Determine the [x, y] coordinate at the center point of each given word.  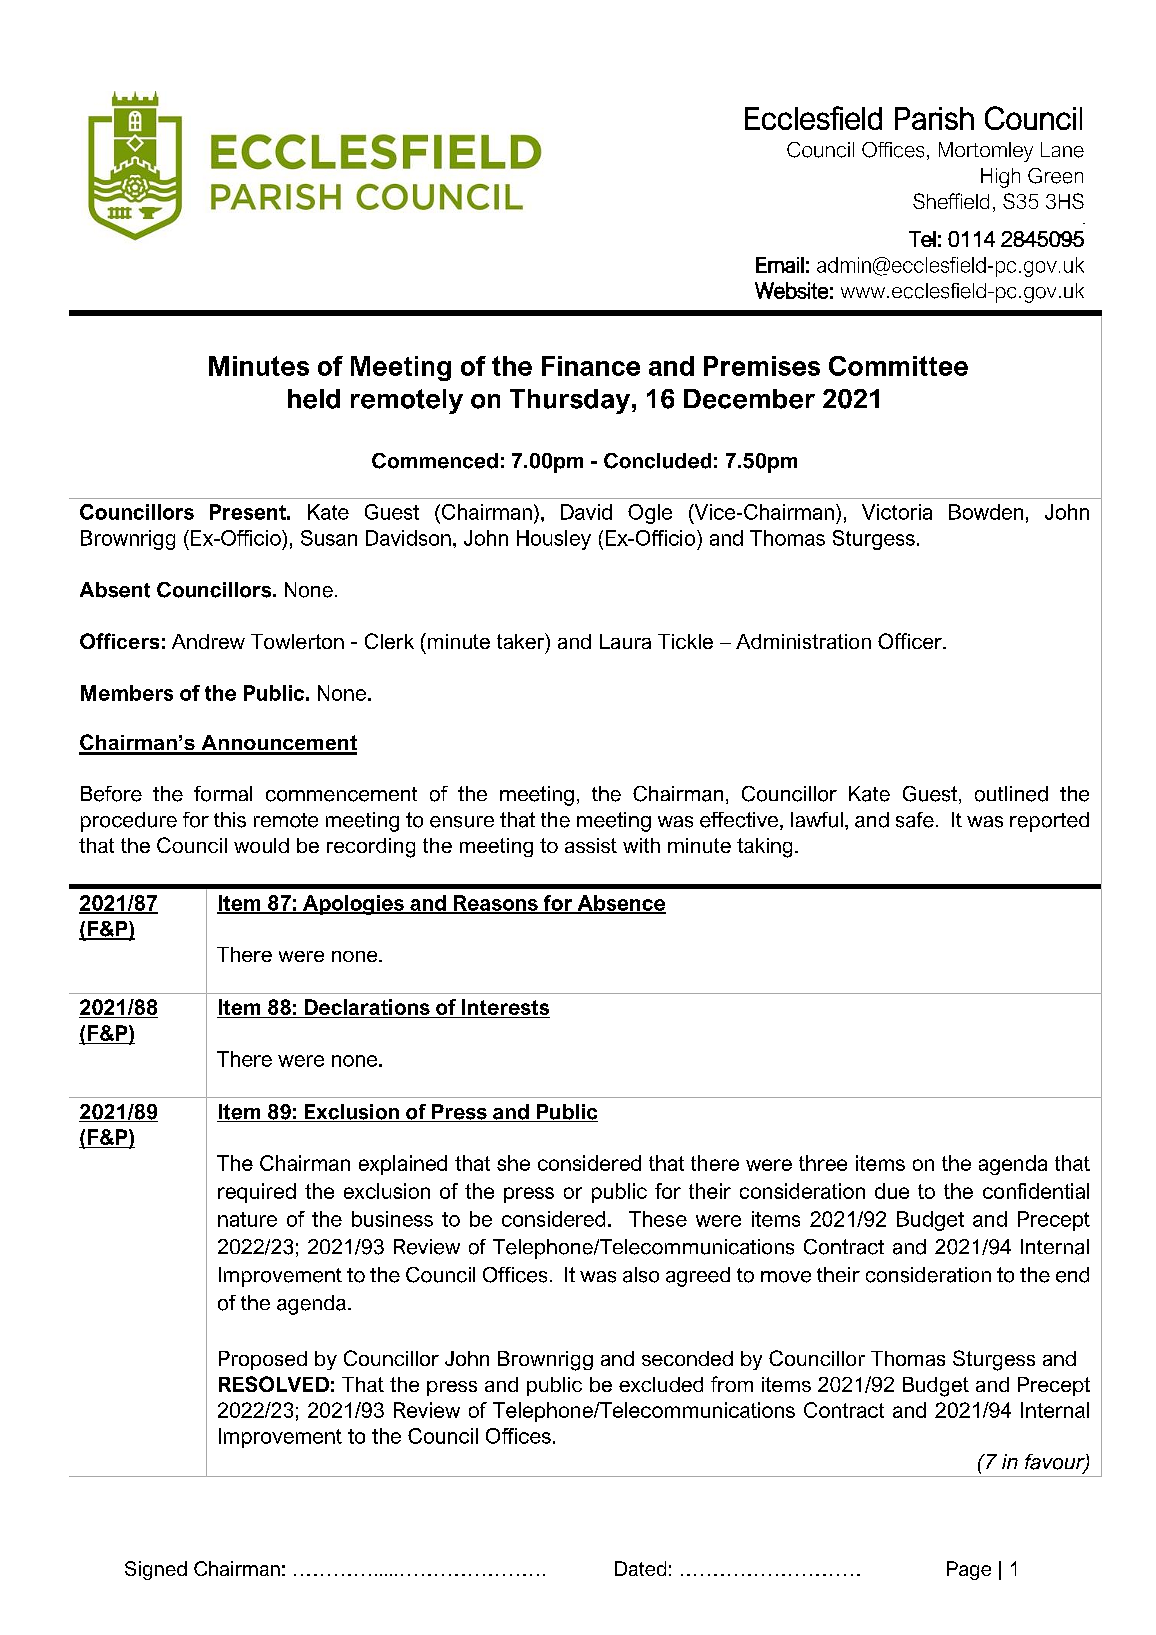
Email [780, 265]
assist [591, 845]
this [230, 820]
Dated [640, 1568]
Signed [156, 1570]
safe [915, 820]
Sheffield [951, 201]
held [314, 399]
